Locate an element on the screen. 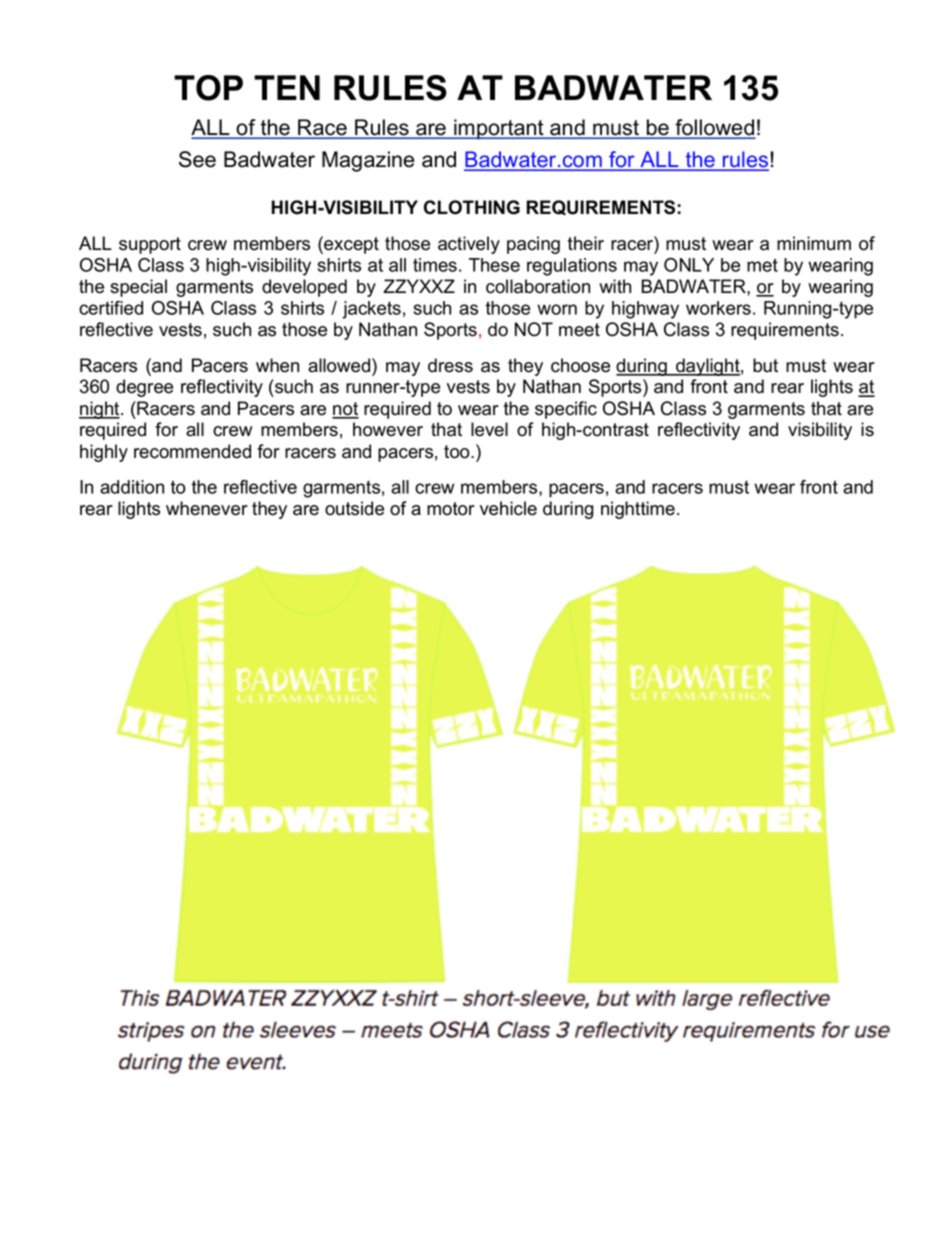 This screenshot has width=952, height=1233. CLOTHING is located at coordinates (472, 207).
